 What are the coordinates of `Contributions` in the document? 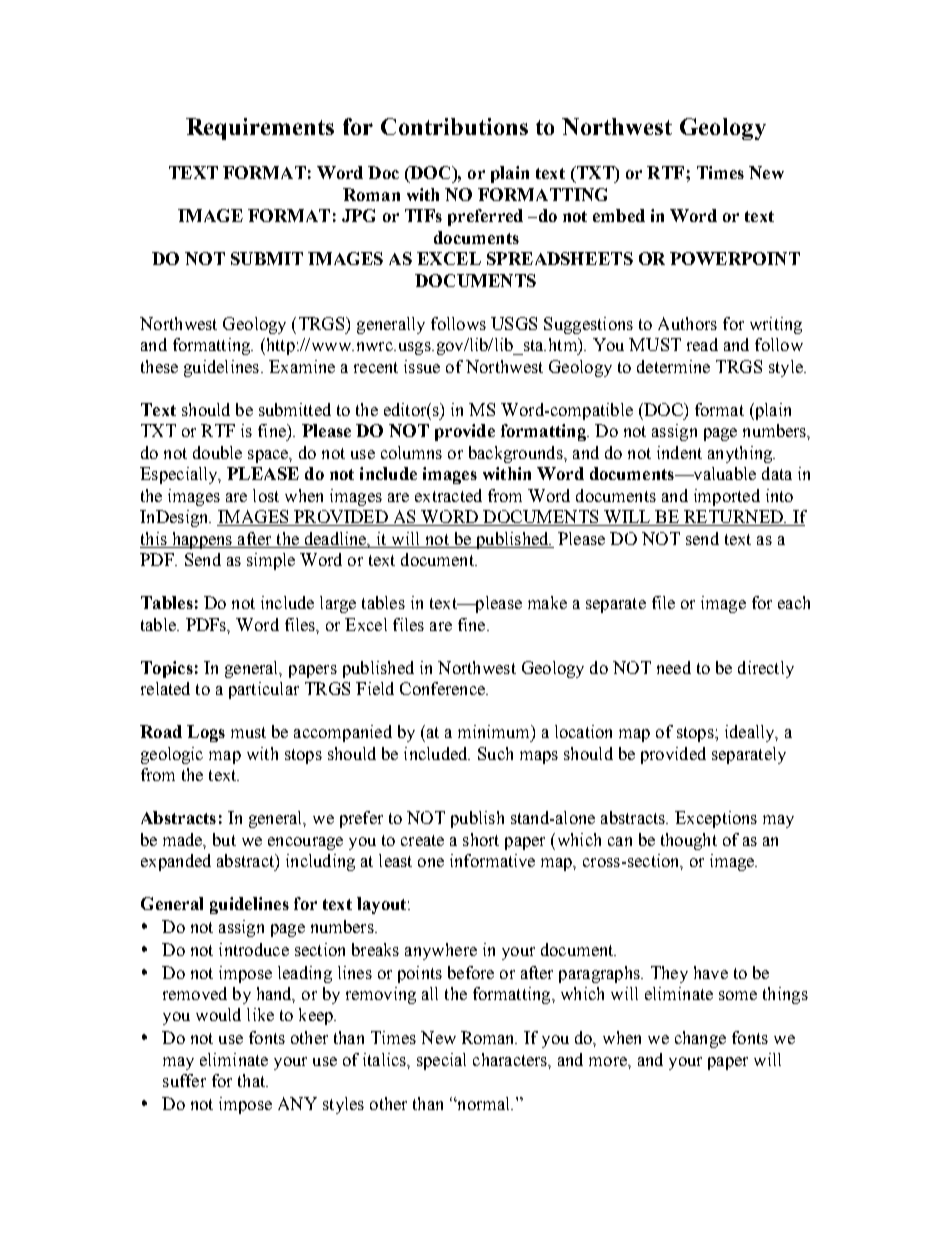 It's located at (454, 126).
